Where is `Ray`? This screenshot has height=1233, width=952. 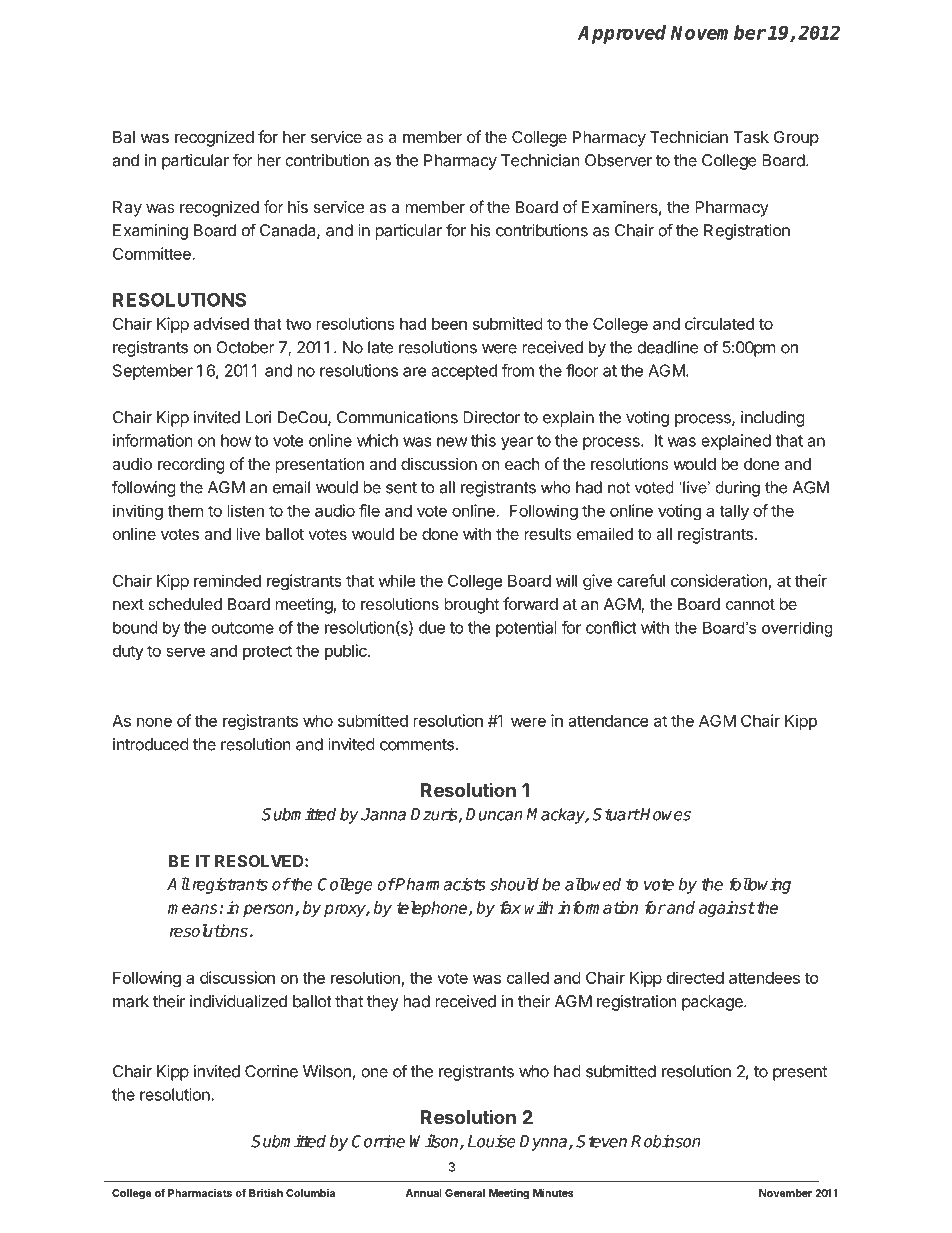 Ray is located at coordinates (127, 209).
